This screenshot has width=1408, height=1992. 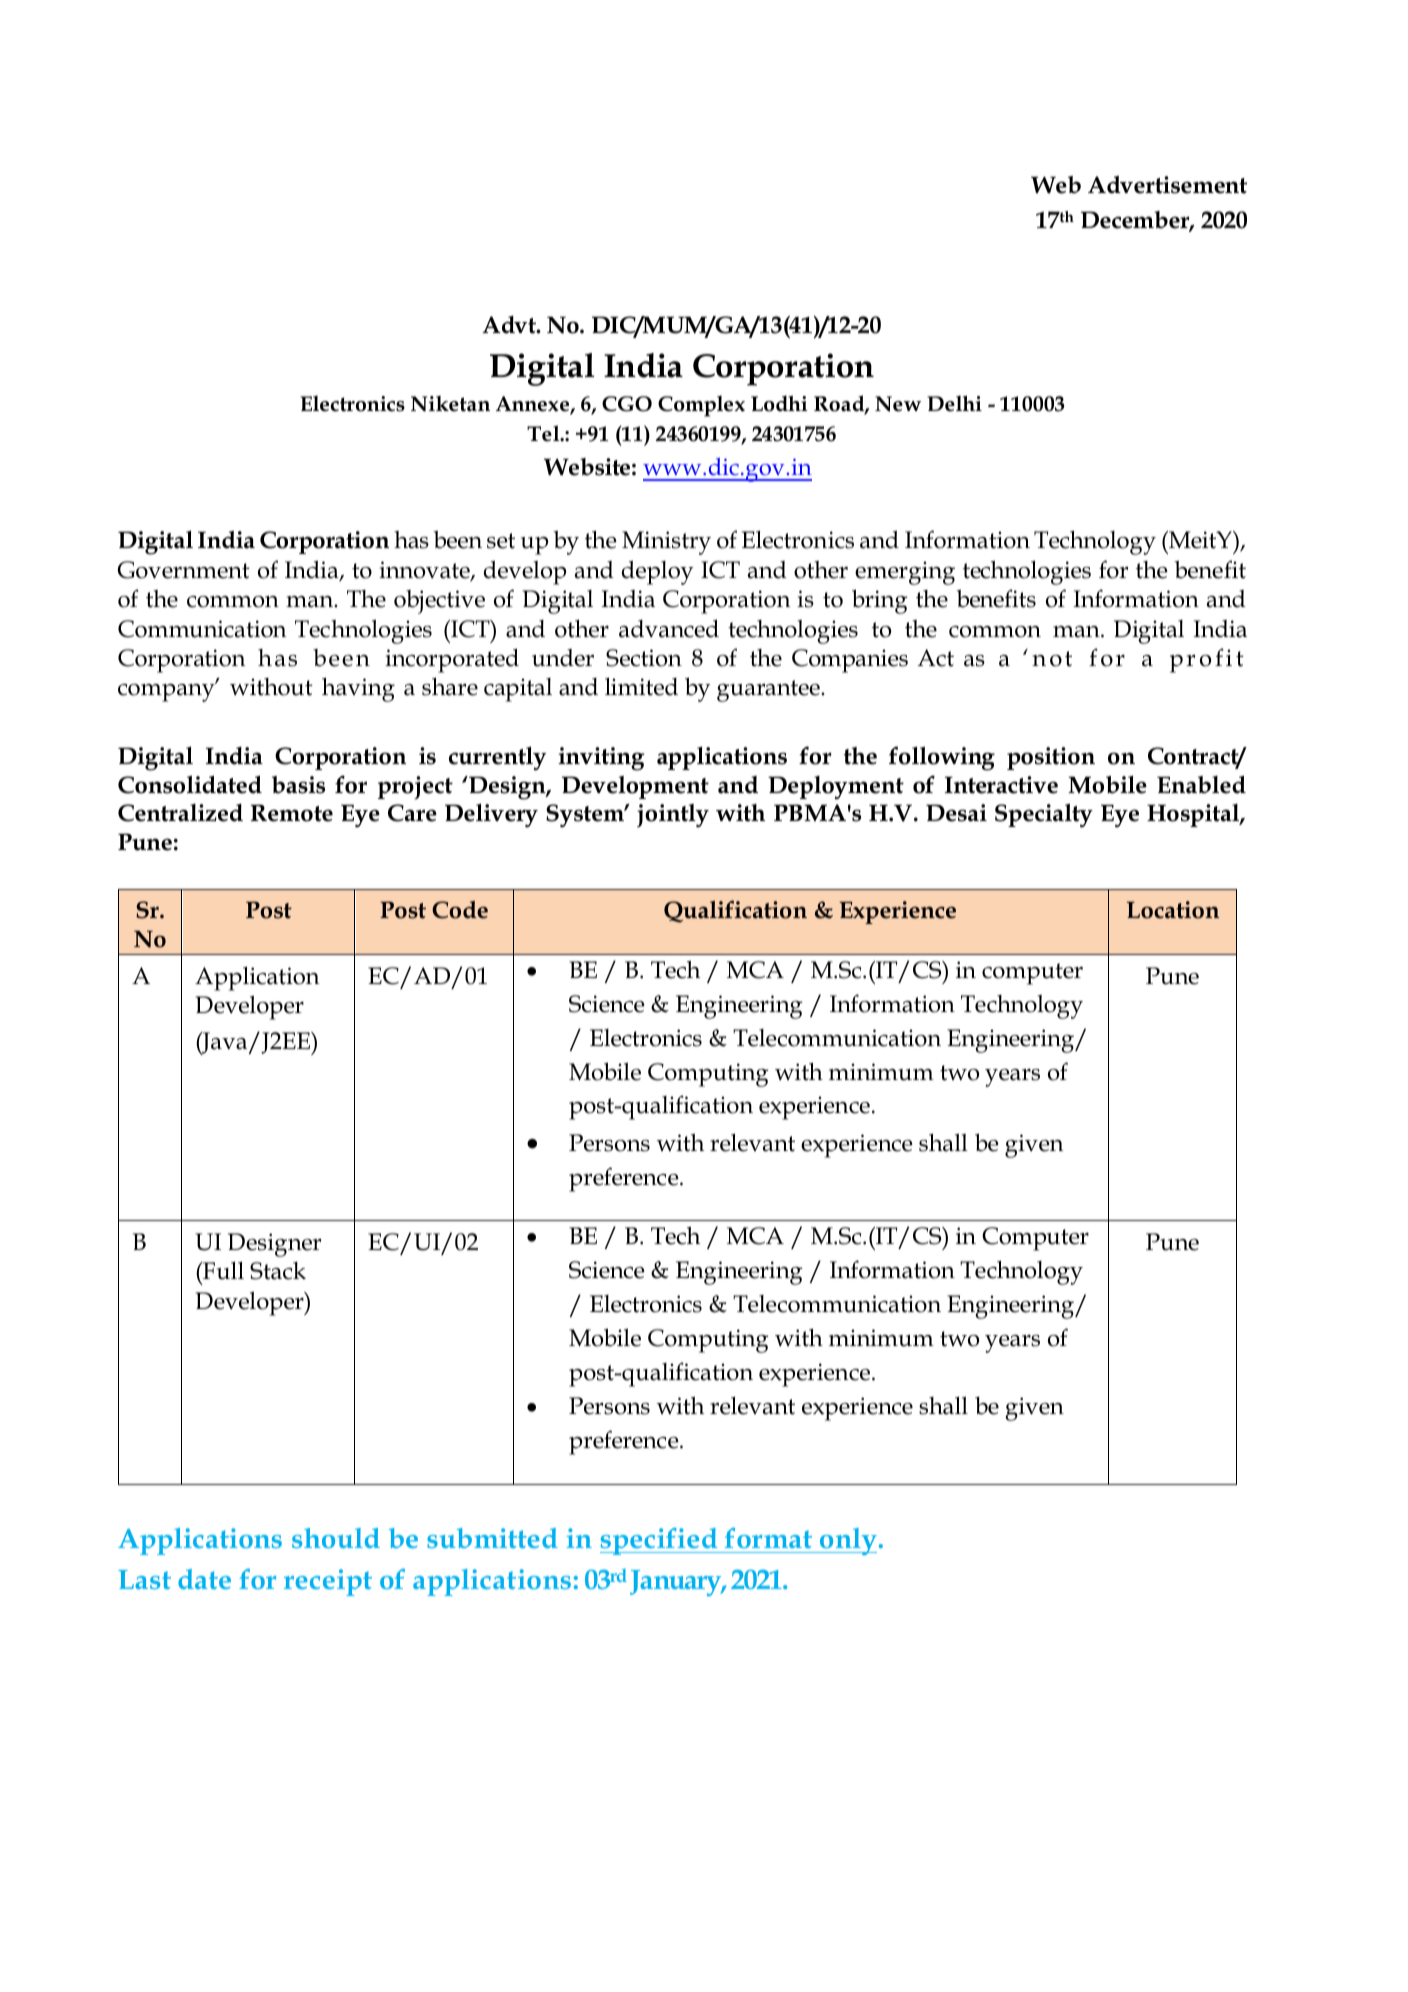 What do you see at coordinates (673, 815) in the screenshot?
I see `jointly` at bounding box center [673, 815].
